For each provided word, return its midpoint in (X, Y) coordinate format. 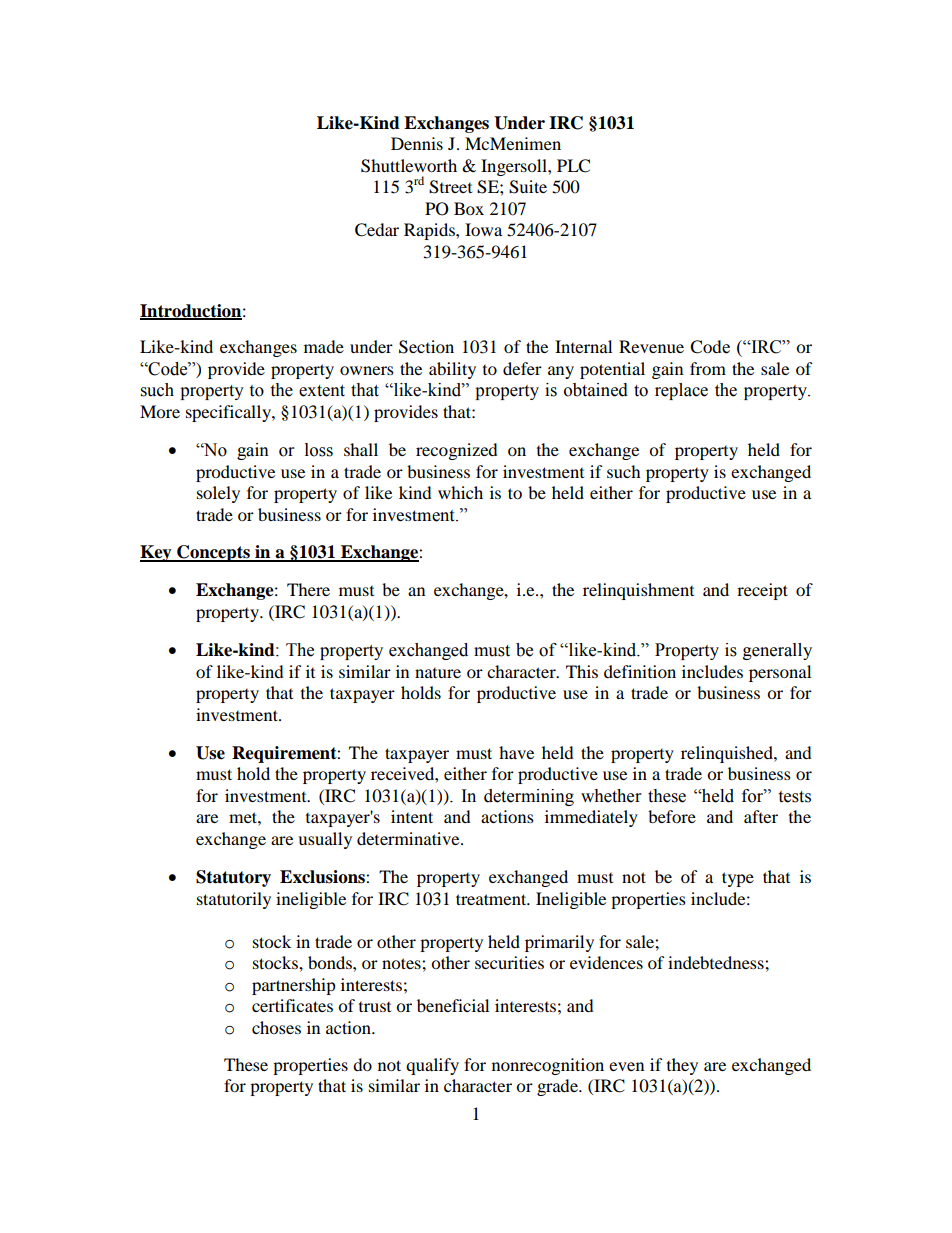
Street (450, 187)
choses (276, 1027)
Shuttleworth (409, 166)
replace (681, 391)
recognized (457, 451)
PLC (573, 166)
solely (218, 494)
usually (325, 840)
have (516, 752)
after (761, 816)
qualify (432, 1066)
